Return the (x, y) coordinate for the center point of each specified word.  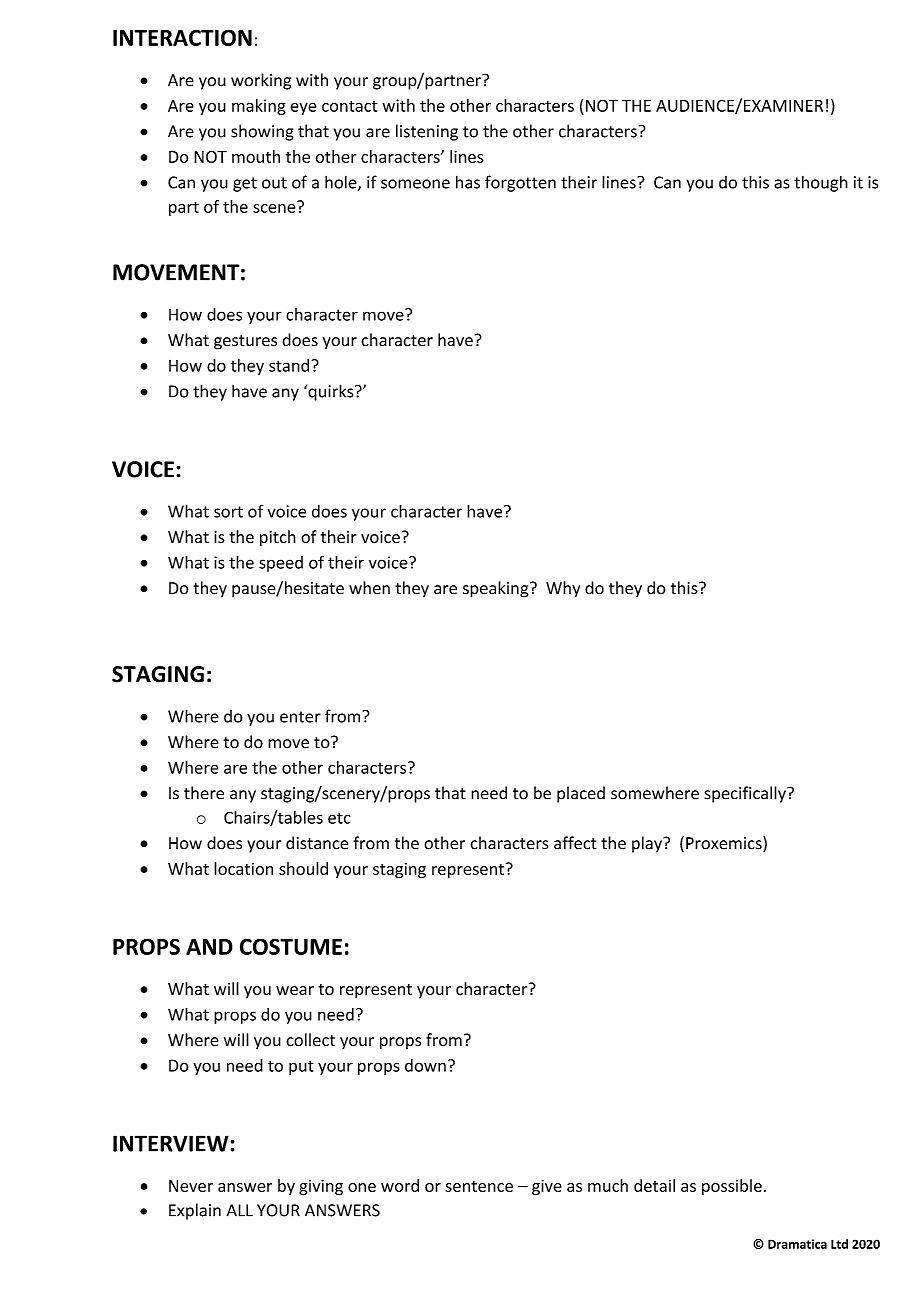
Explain (195, 1211)
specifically (746, 794)
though (821, 183)
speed (281, 564)
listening (427, 132)
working (261, 81)
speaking (497, 589)
